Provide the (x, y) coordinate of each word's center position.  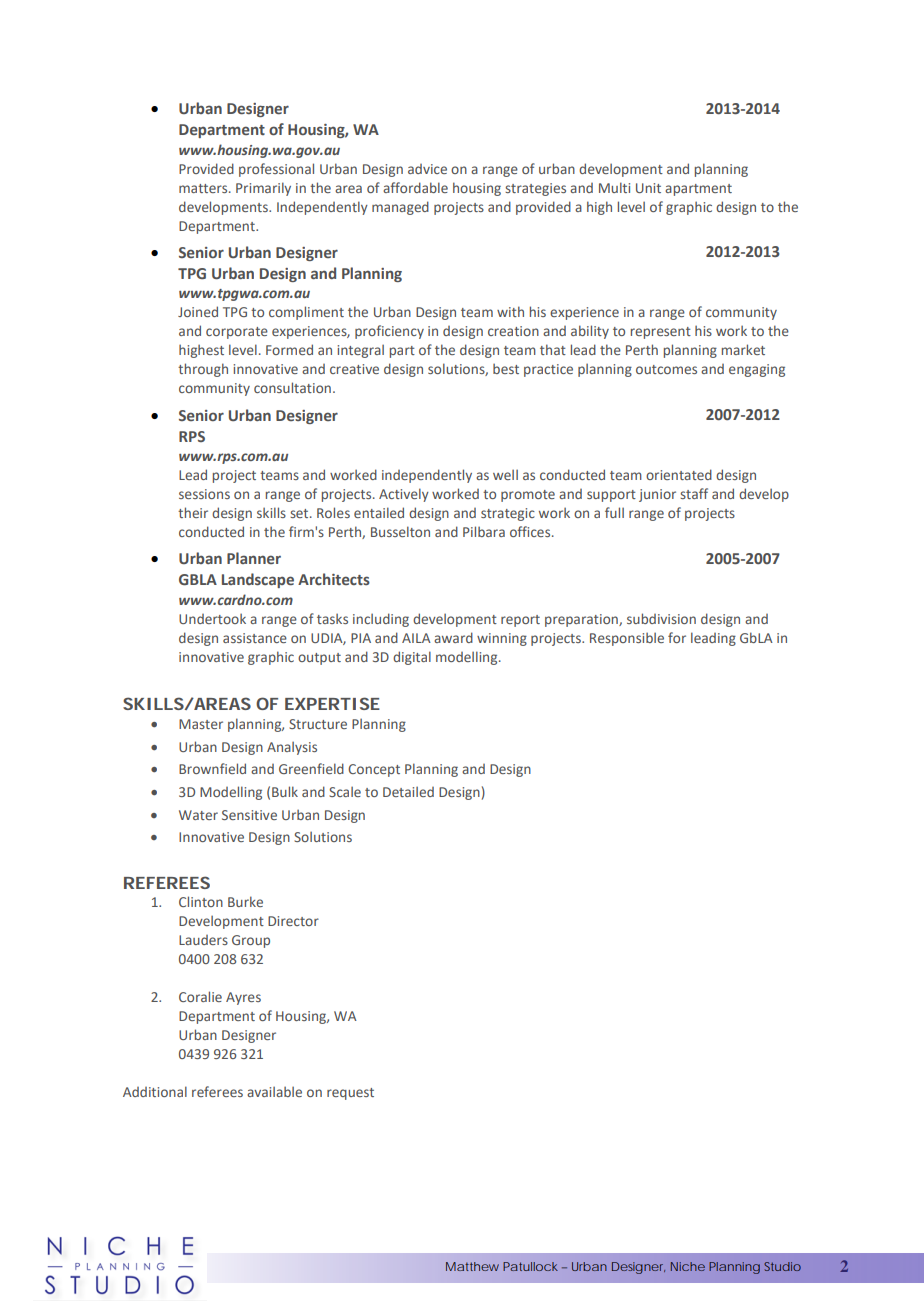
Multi (614, 187)
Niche (688, 1266)
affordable (415, 187)
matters (204, 188)
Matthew (472, 1266)
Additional (155, 1091)
